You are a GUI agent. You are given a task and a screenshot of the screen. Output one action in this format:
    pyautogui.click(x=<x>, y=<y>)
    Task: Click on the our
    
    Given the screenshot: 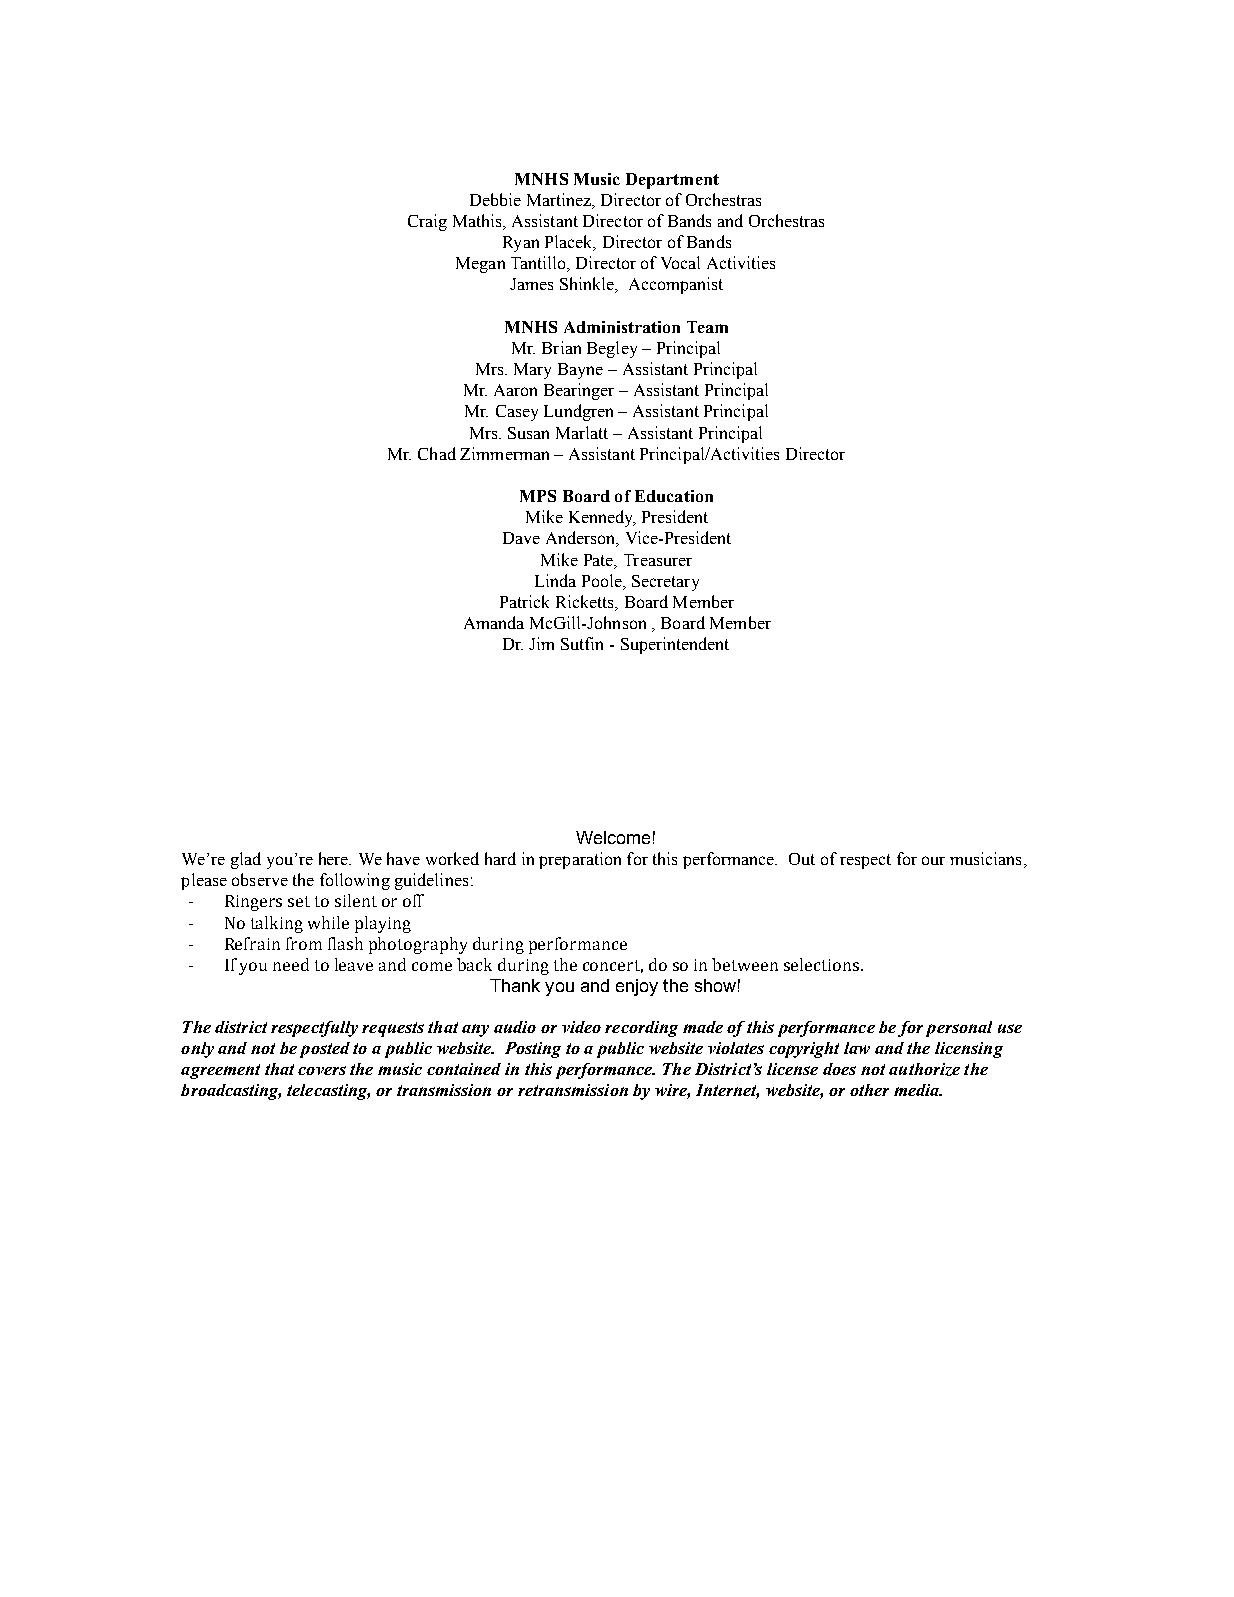 What is the action you would take?
    pyautogui.click(x=933, y=860)
